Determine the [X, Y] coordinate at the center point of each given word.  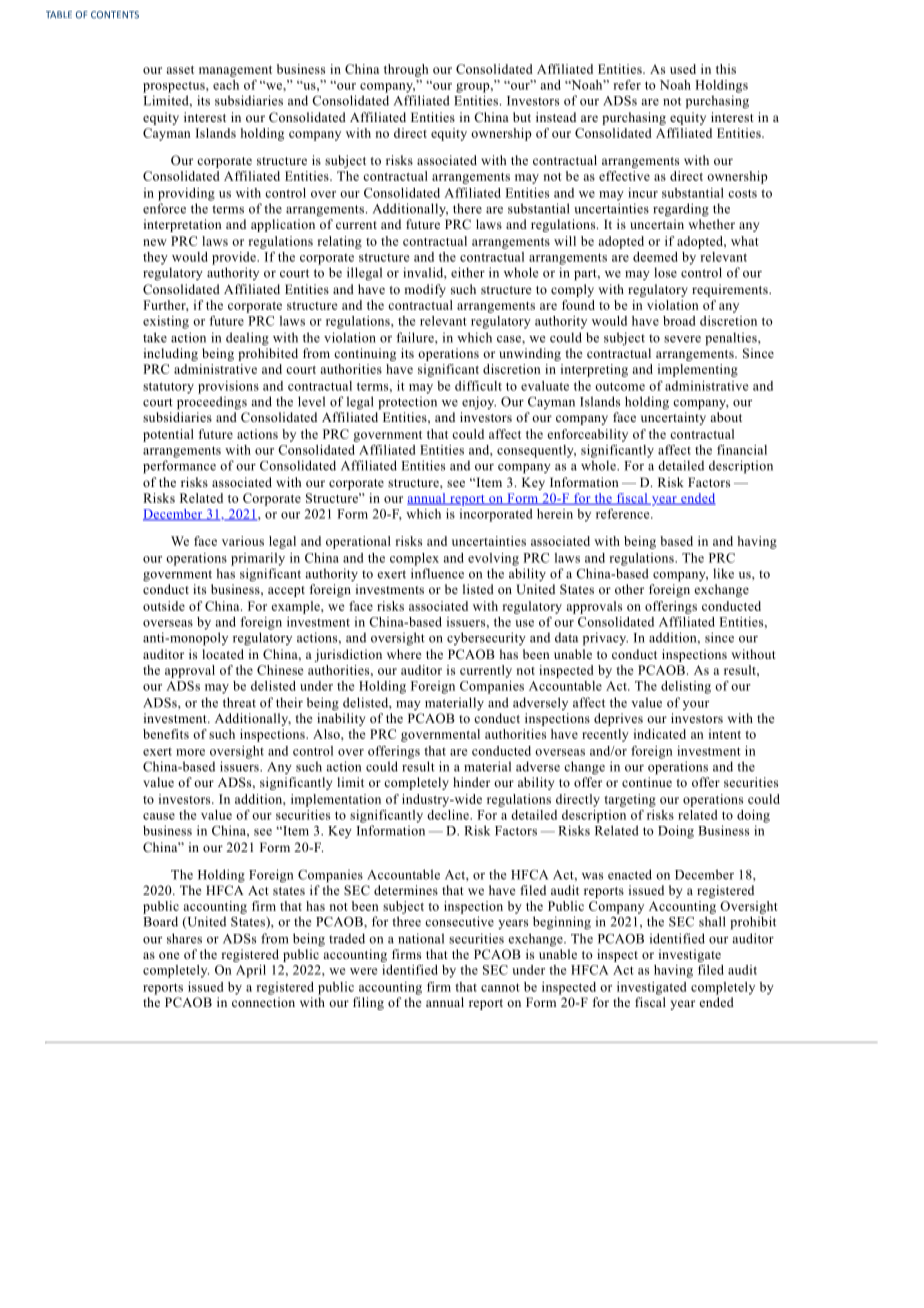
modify [425, 290]
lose [665, 272]
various [243, 541]
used [683, 69]
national [421, 938]
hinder [471, 782]
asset [180, 70]
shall [712, 921]
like [723, 573]
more [190, 752]
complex [414, 559]
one [169, 955]
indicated [660, 734]
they [155, 258]
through [406, 70]
